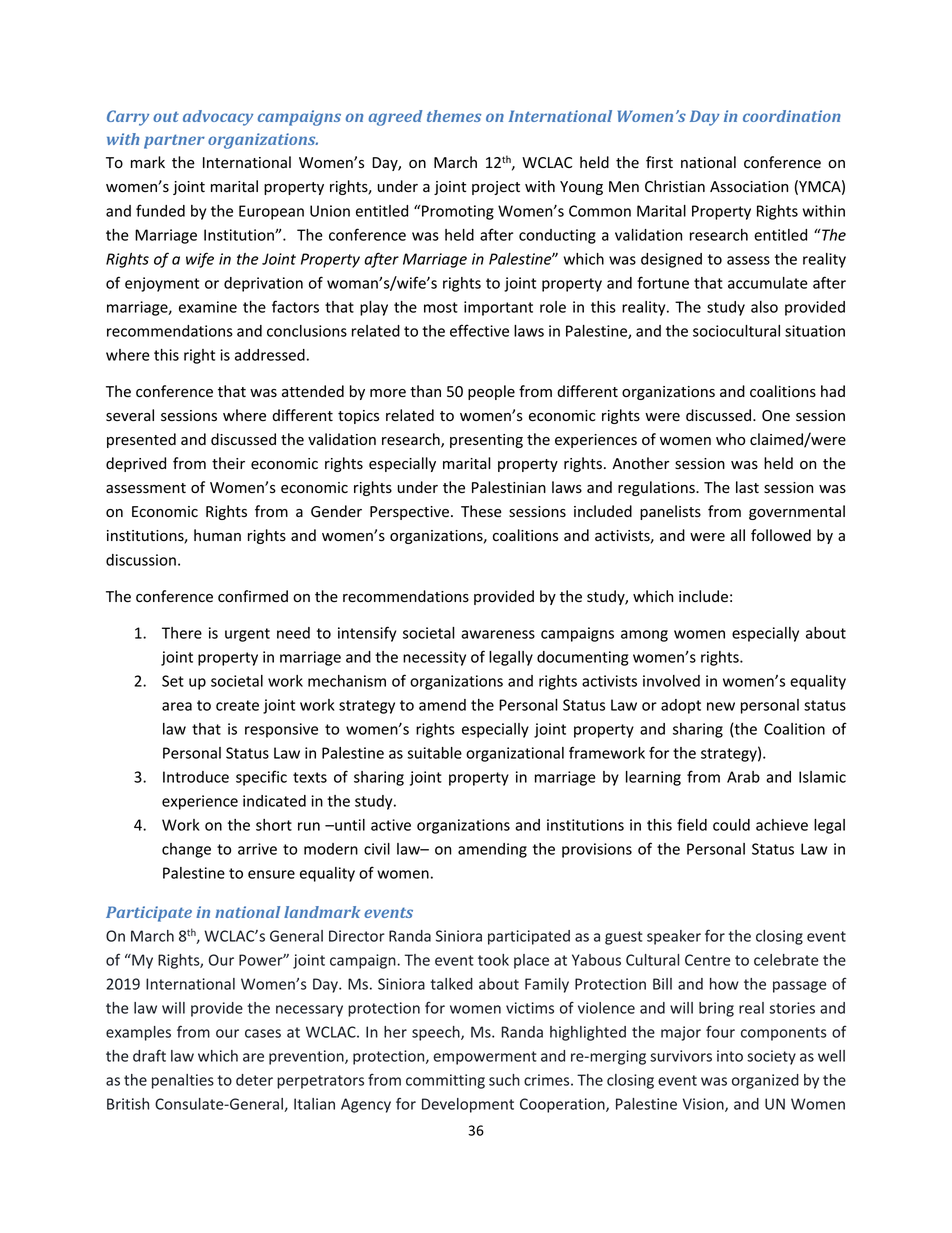 The width and height of the image is (952, 1233). Describe the element at coordinates (454, 116) in the image. I see `themes` at that location.
